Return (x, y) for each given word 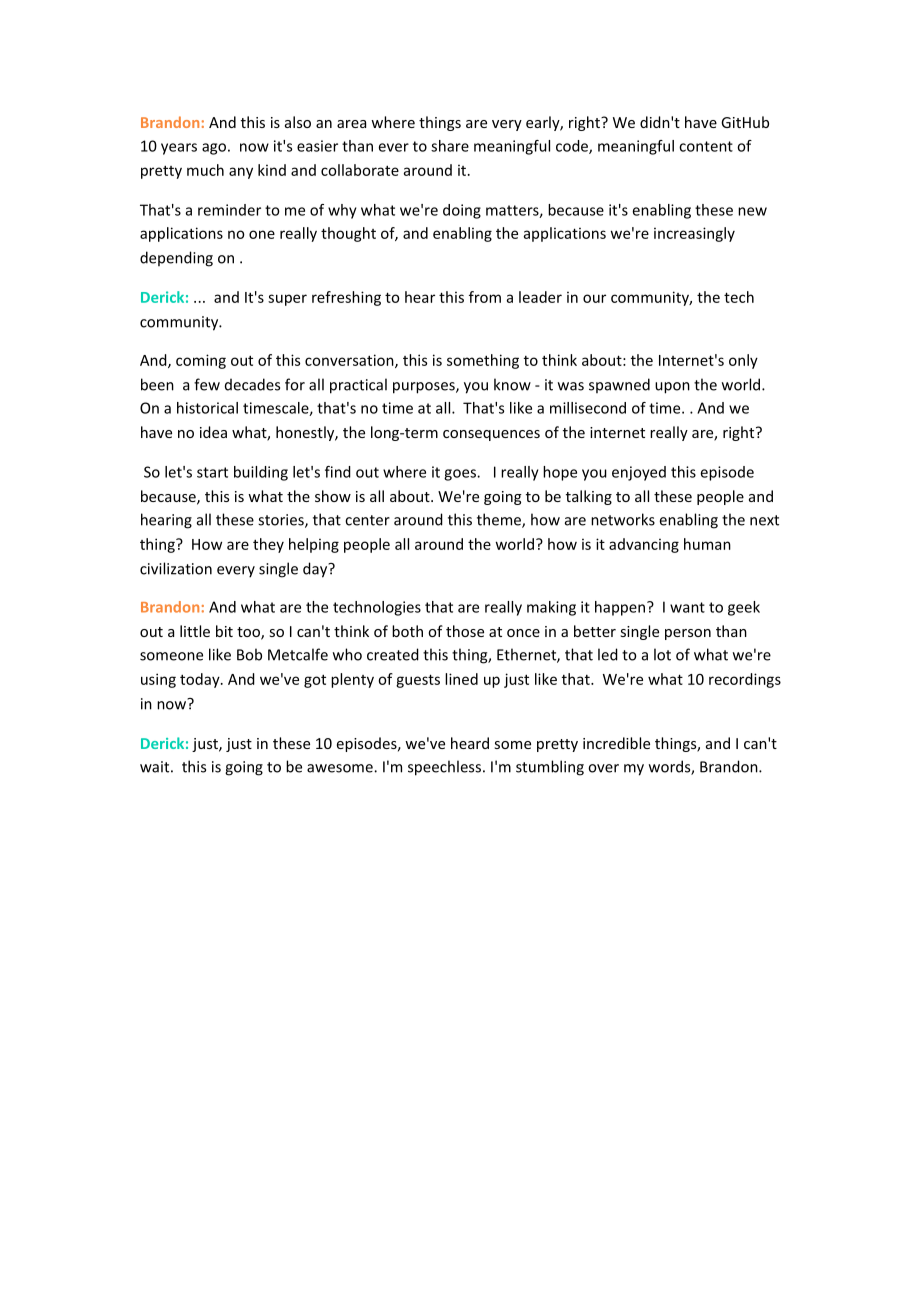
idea (213, 432)
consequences (491, 435)
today (201, 680)
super (287, 300)
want (687, 607)
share (450, 146)
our (594, 298)
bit (224, 631)
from (485, 297)
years (179, 149)
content (706, 146)
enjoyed (639, 473)
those (465, 631)
